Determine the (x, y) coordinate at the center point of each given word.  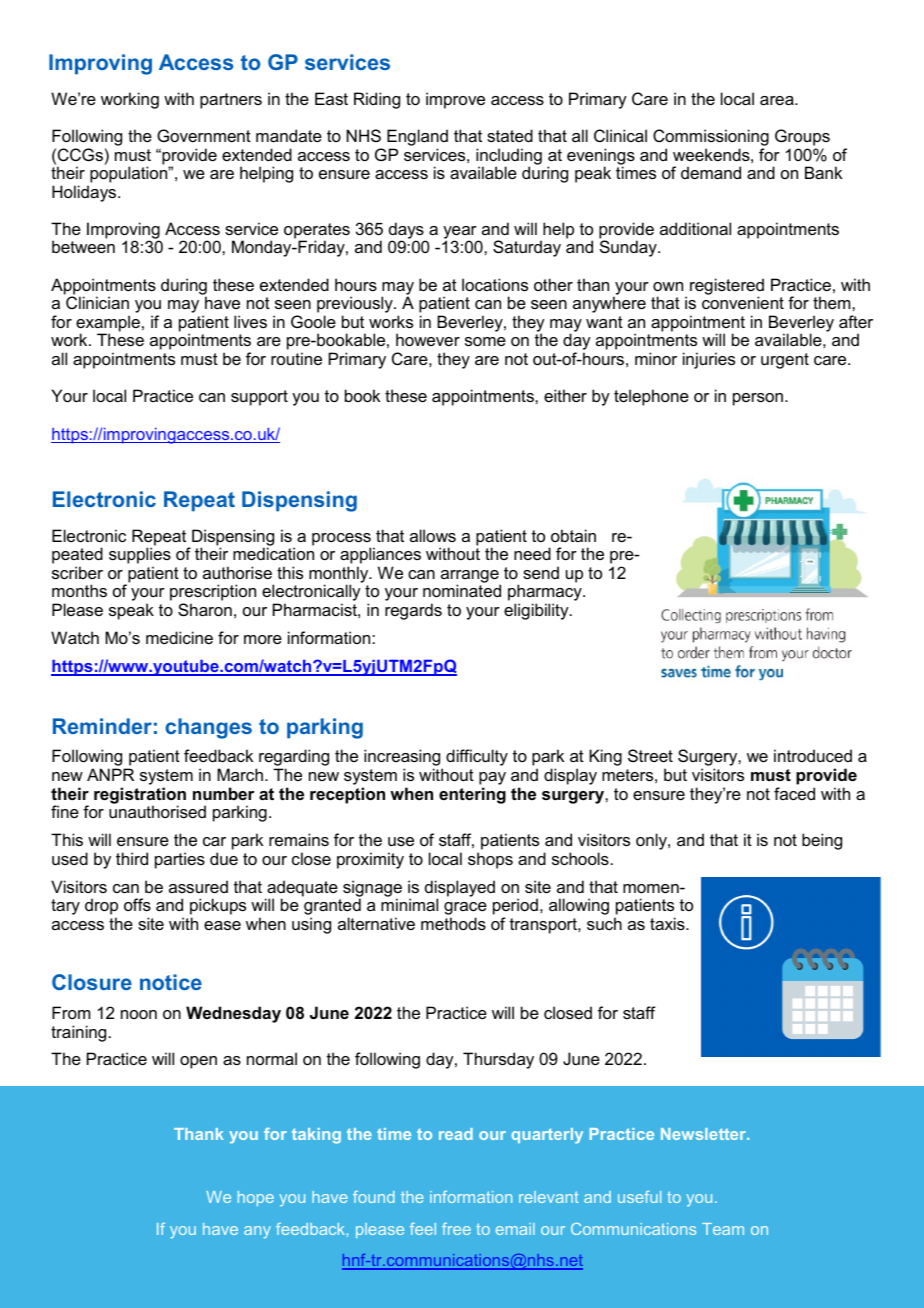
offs (137, 904)
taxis (668, 923)
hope (256, 1198)
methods (453, 923)
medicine (179, 637)
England (417, 139)
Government (204, 135)
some (485, 341)
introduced (813, 755)
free (456, 1229)
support (259, 398)
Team (723, 1229)
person (758, 399)
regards (413, 611)
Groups (802, 137)
